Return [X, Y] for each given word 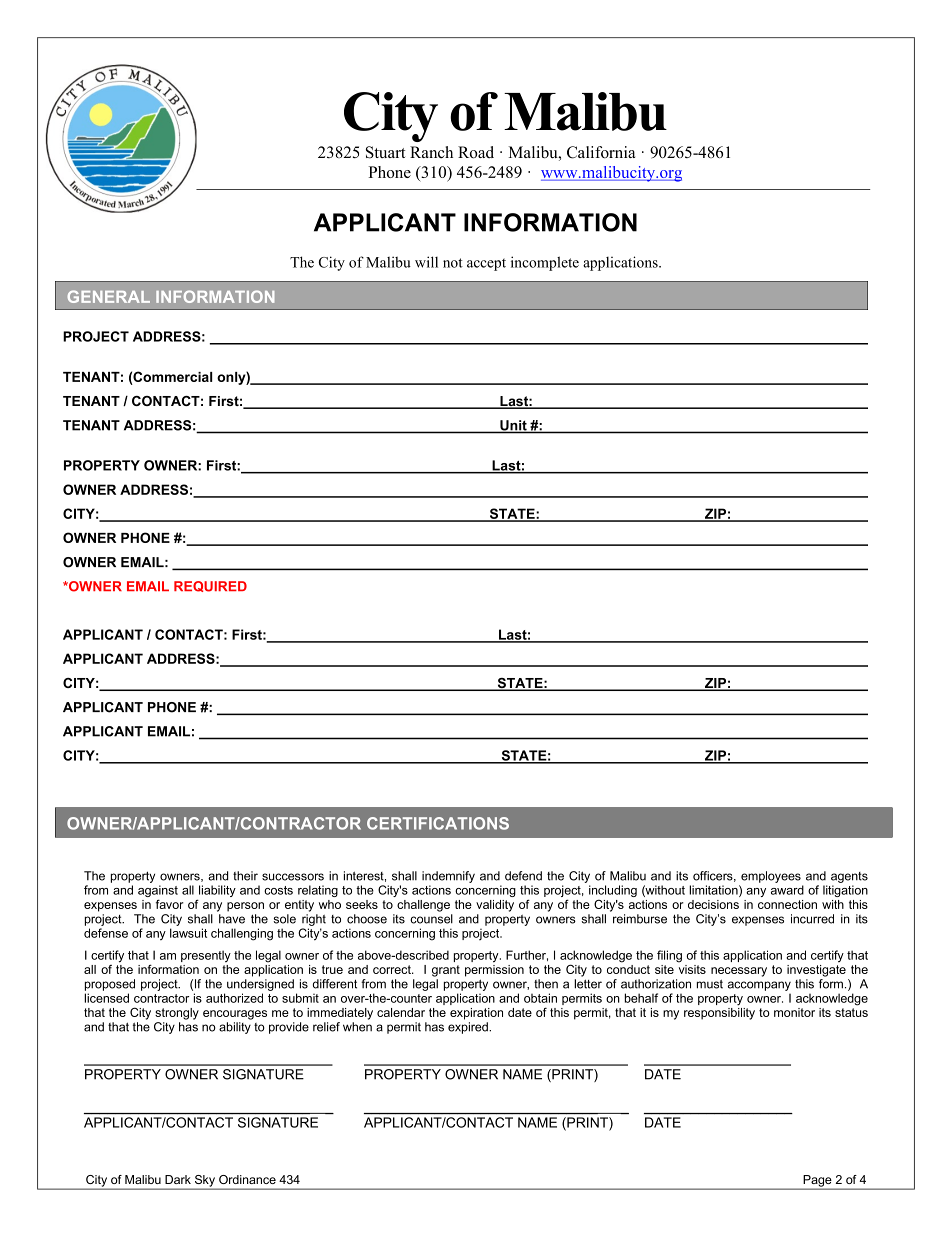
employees [771, 877]
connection [787, 904]
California [601, 152]
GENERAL [109, 296]
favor [170, 904]
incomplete [545, 263]
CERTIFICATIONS [438, 823]
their [245, 876]
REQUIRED [210, 586]
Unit [513, 426]
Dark [178, 1179]
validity [495, 906]
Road [476, 152]
